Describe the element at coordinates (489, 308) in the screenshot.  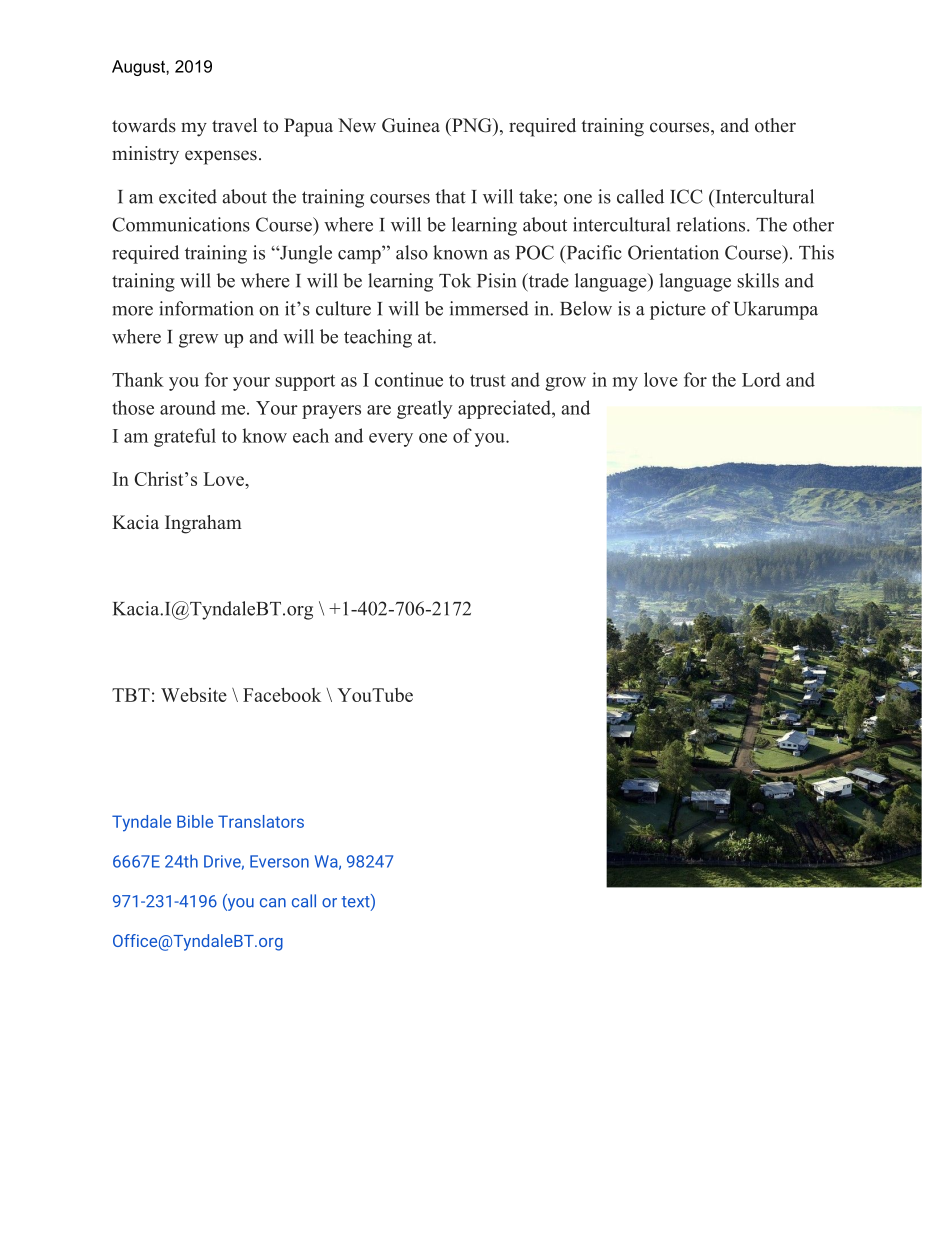
I see `immersed` at that location.
